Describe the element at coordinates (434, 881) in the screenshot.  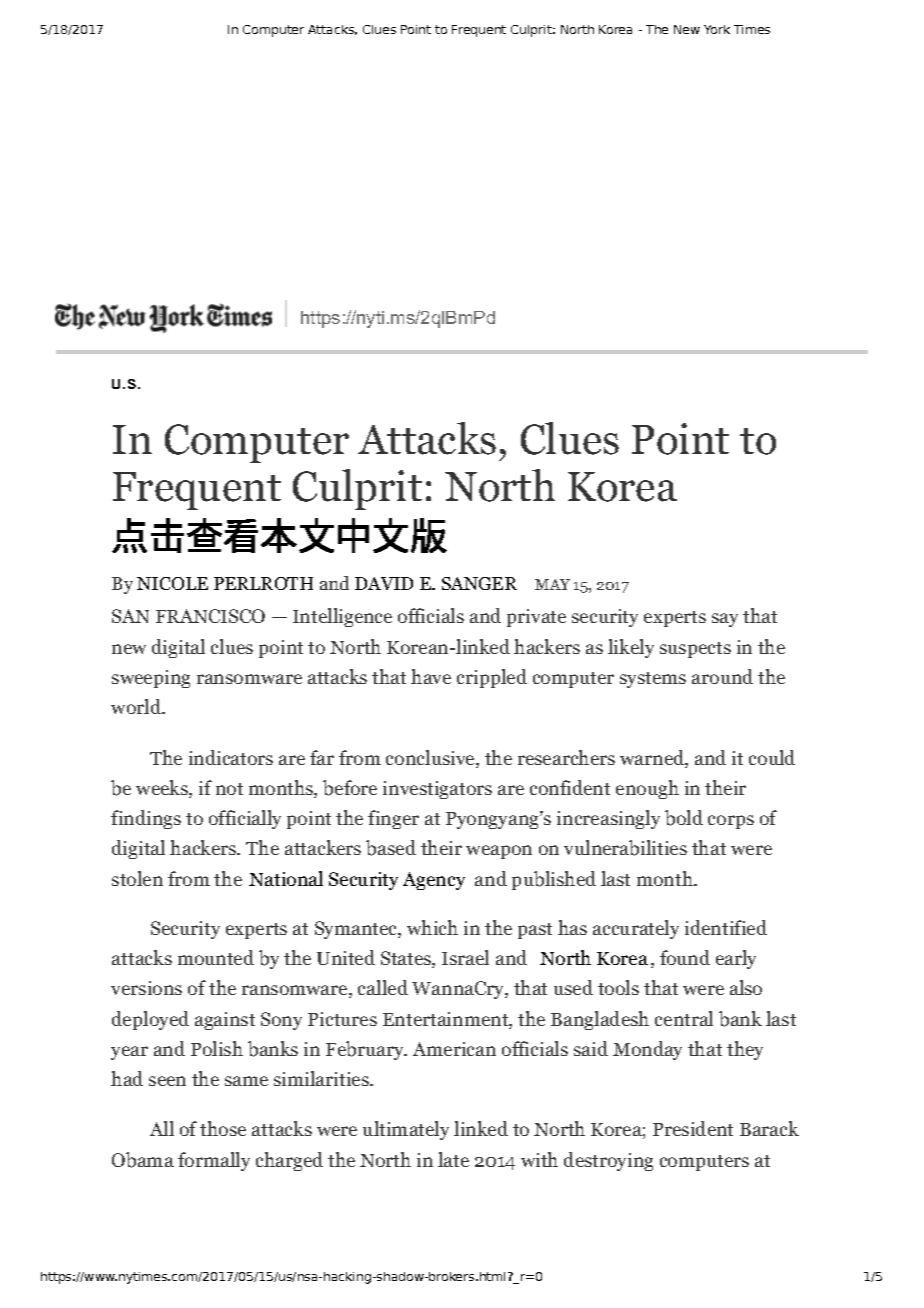
I see `Agency` at that location.
